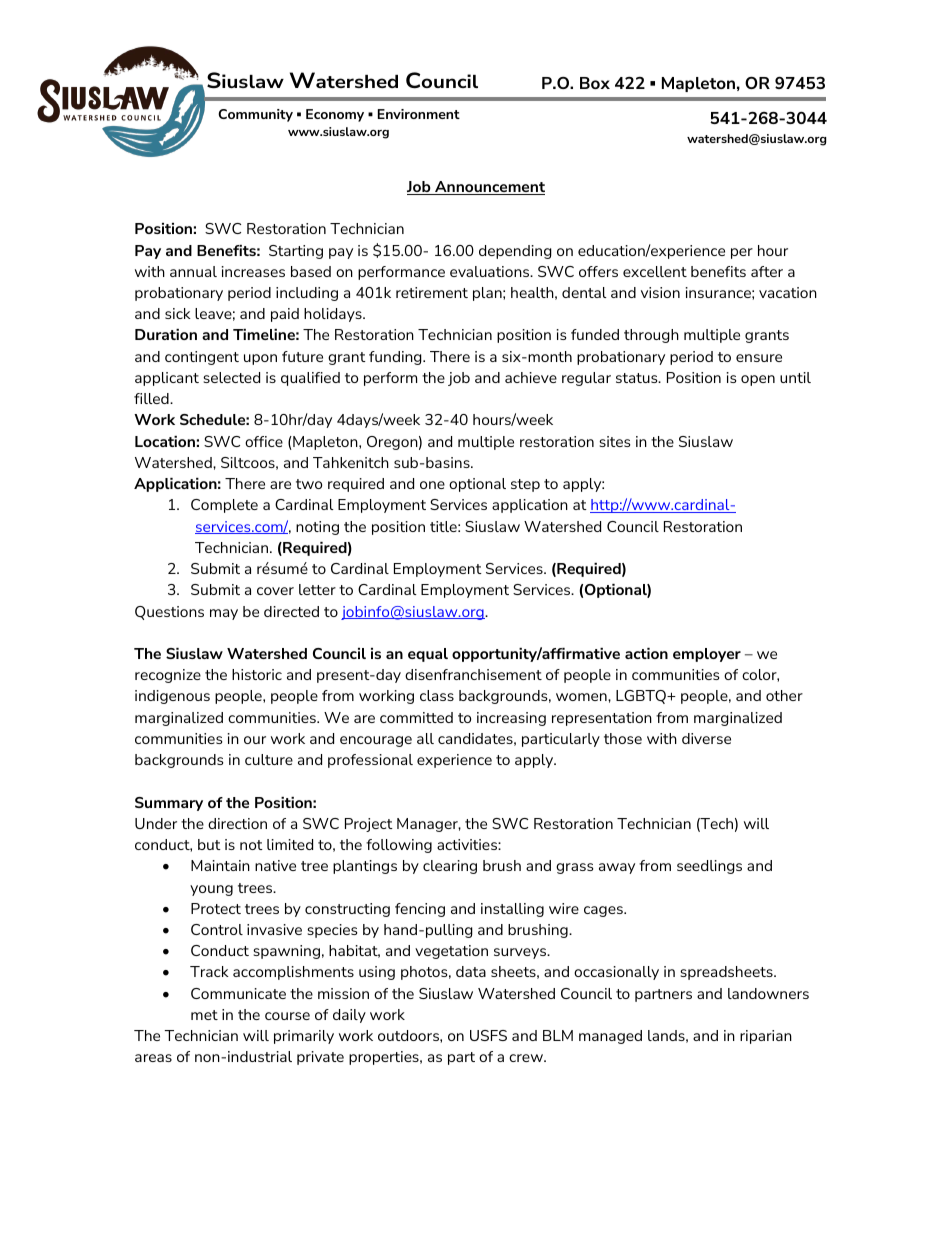 This screenshot has height=1233, width=952. Describe the element at coordinates (255, 115) in the screenshot. I see `Community` at that location.
